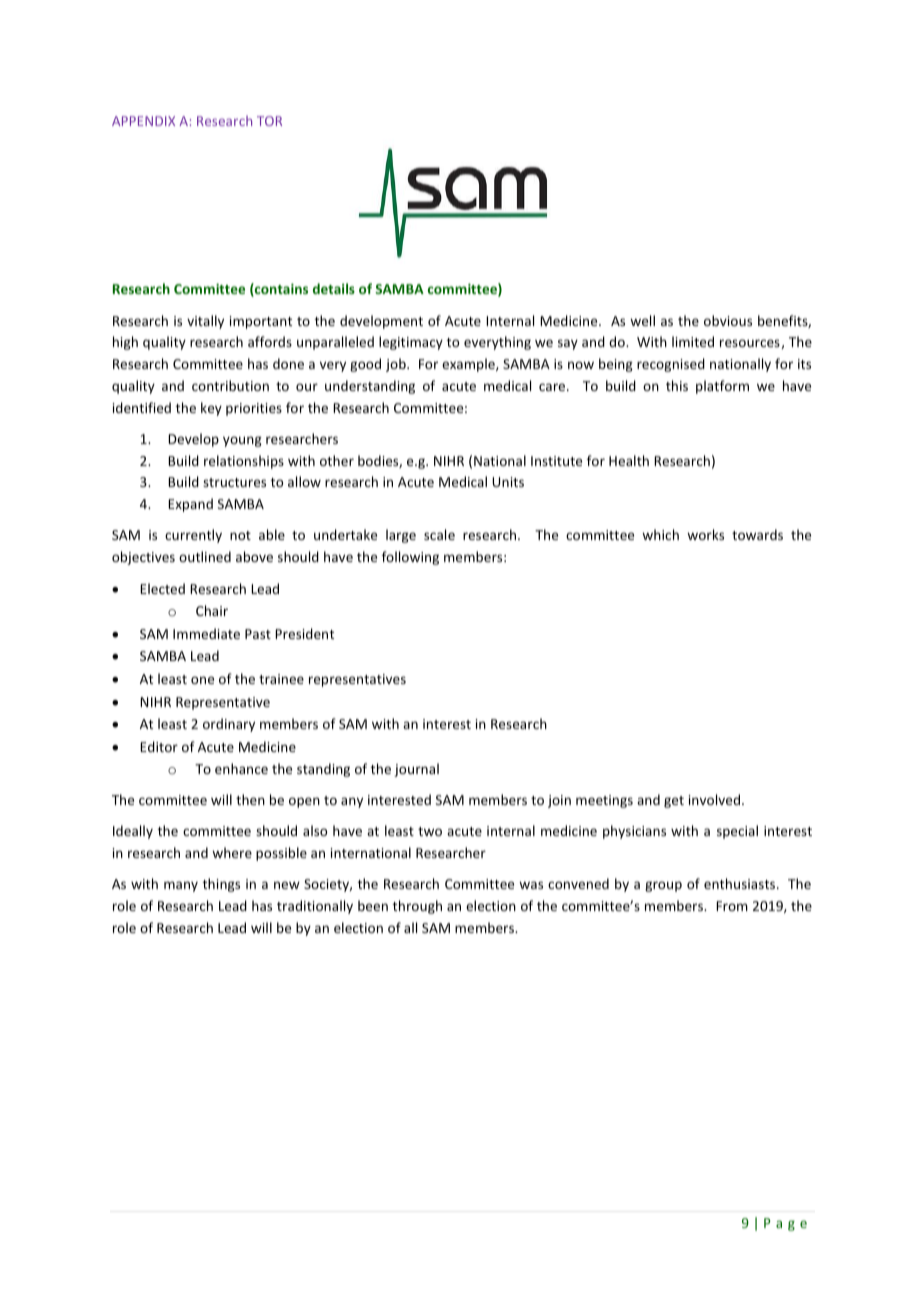 The height and width of the screenshot is (1308, 924). I want to click on which, so click(660, 534).
